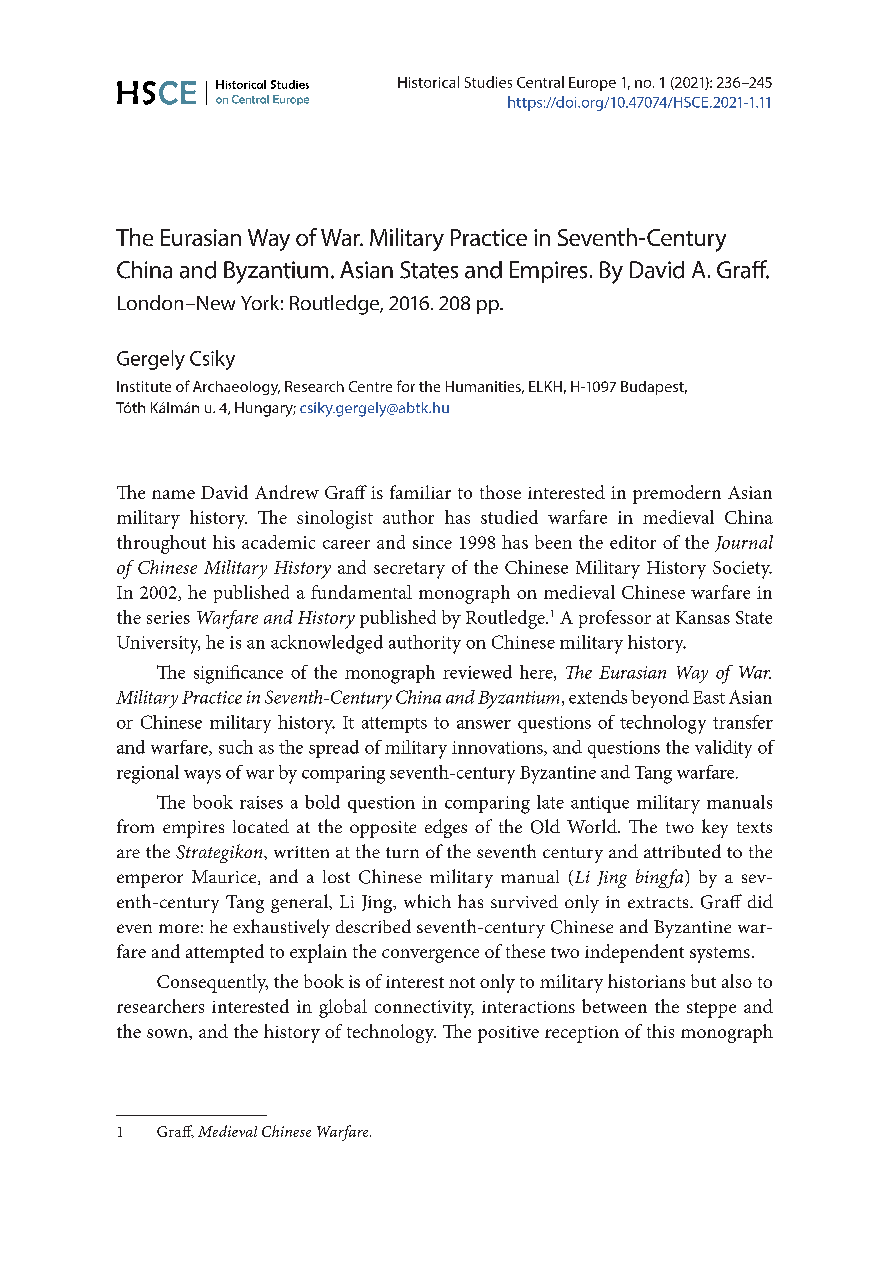  What do you see at coordinates (406, 386) in the screenshot?
I see `for` at bounding box center [406, 386].
